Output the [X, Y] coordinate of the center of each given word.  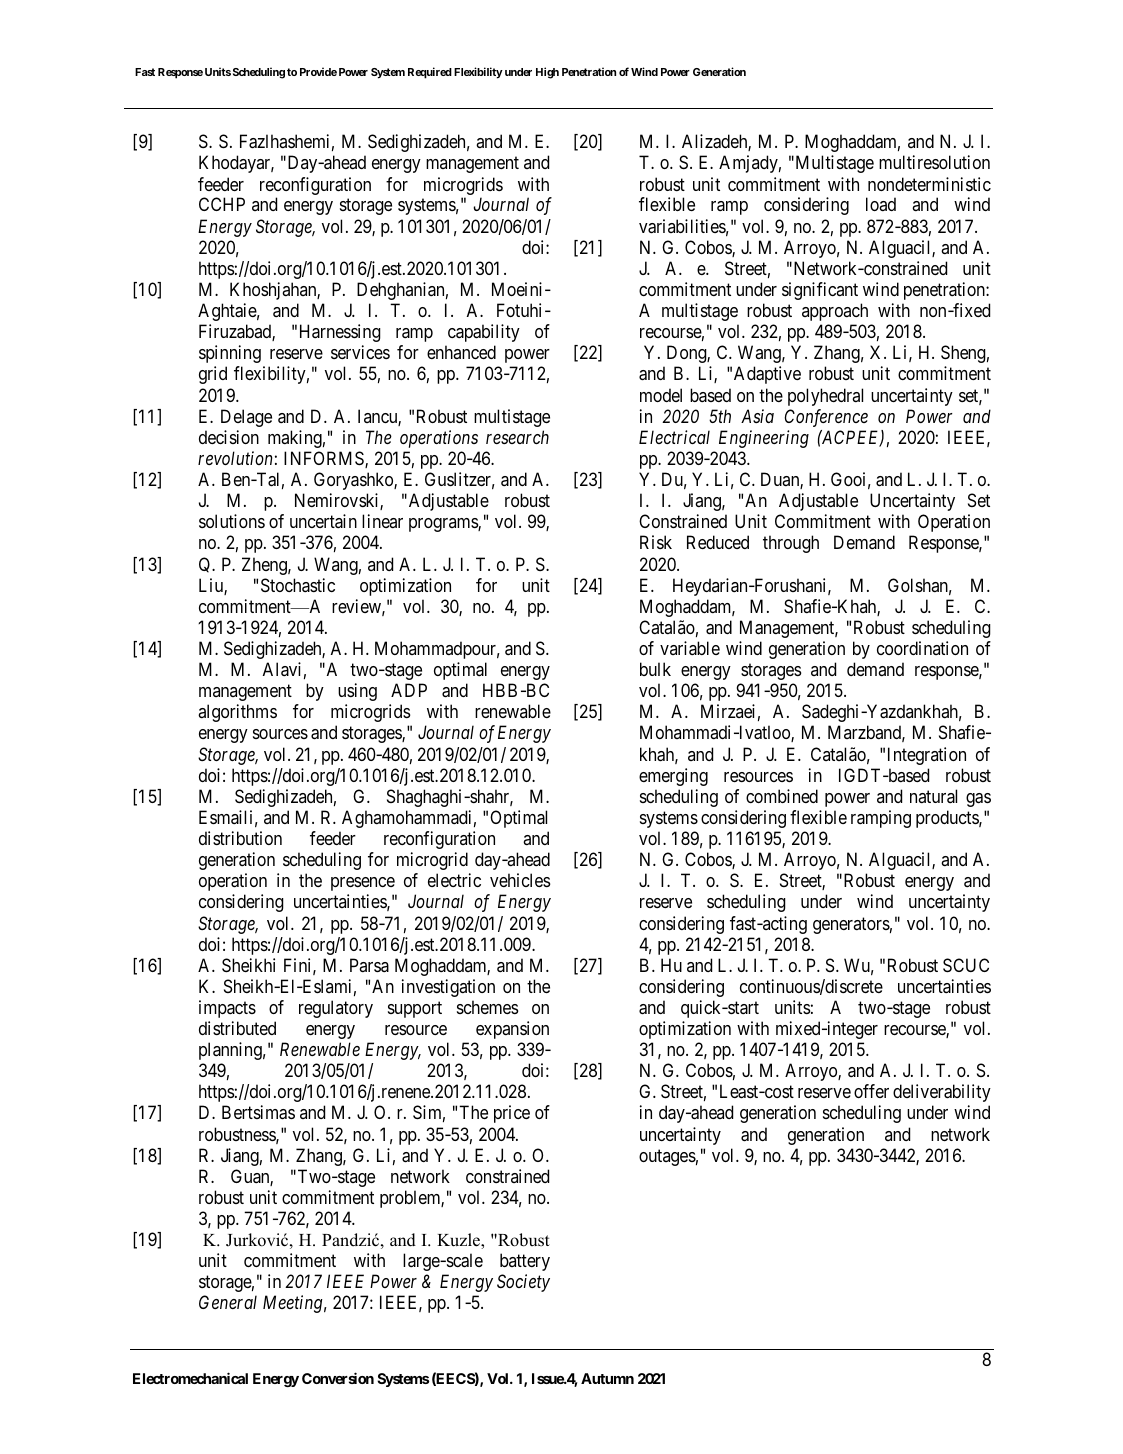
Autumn [607, 1378]
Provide [318, 71]
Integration [927, 756]
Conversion [338, 1378]
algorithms [237, 713]
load [881, 204]
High [547, 73]
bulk [655, 669]
